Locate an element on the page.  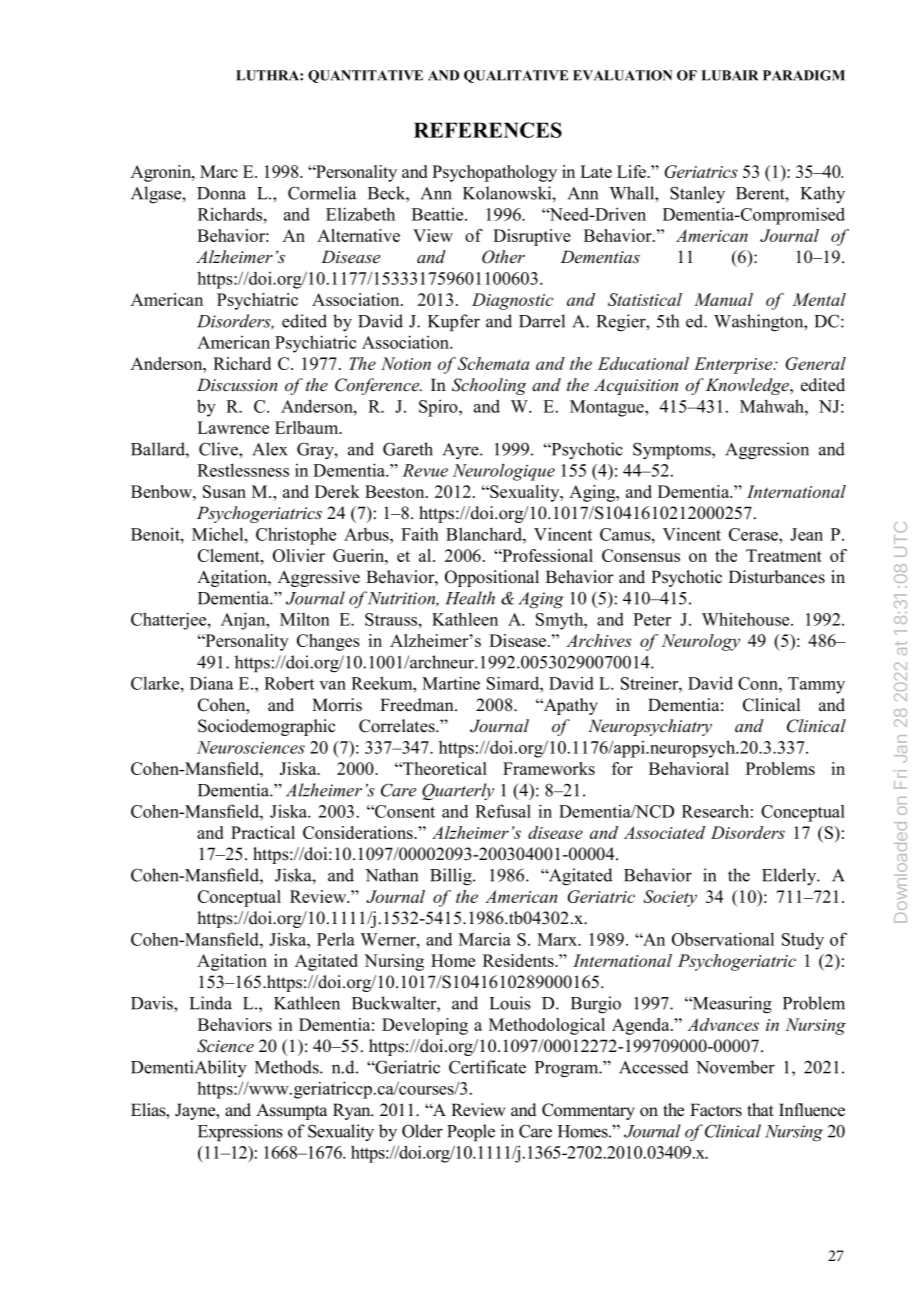
Health is located at coordinates (470, 598).
